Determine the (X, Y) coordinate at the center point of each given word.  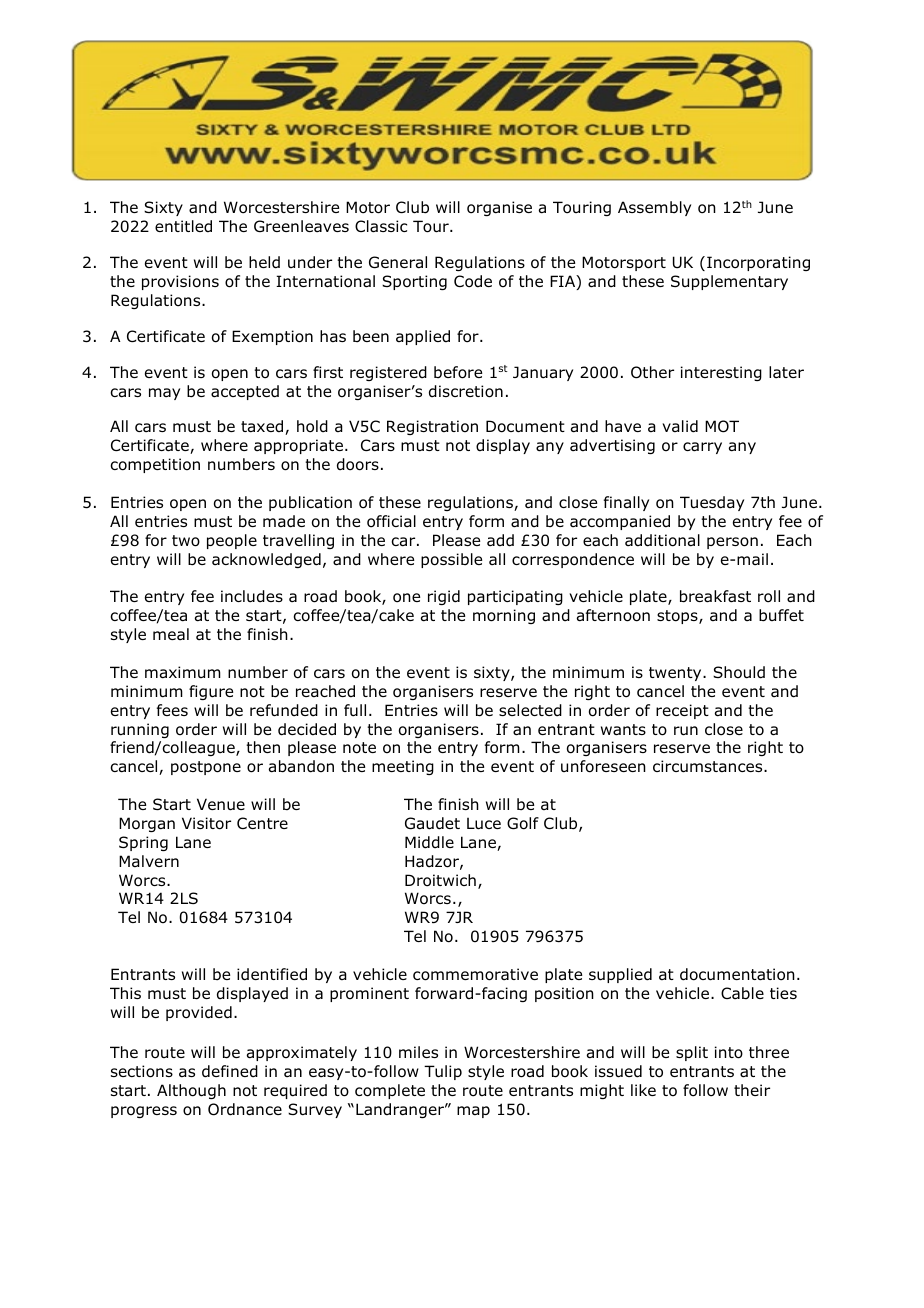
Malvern (149, 861)
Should (739, 672)
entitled (183, 226)
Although (191, 1091)
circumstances (709, 766)
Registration (432, 427)
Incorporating (758, 263)
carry (702, 448)
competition (155, 465)
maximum (183, 672)
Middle (429, 842)
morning (504, 616)
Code (473, 281)
